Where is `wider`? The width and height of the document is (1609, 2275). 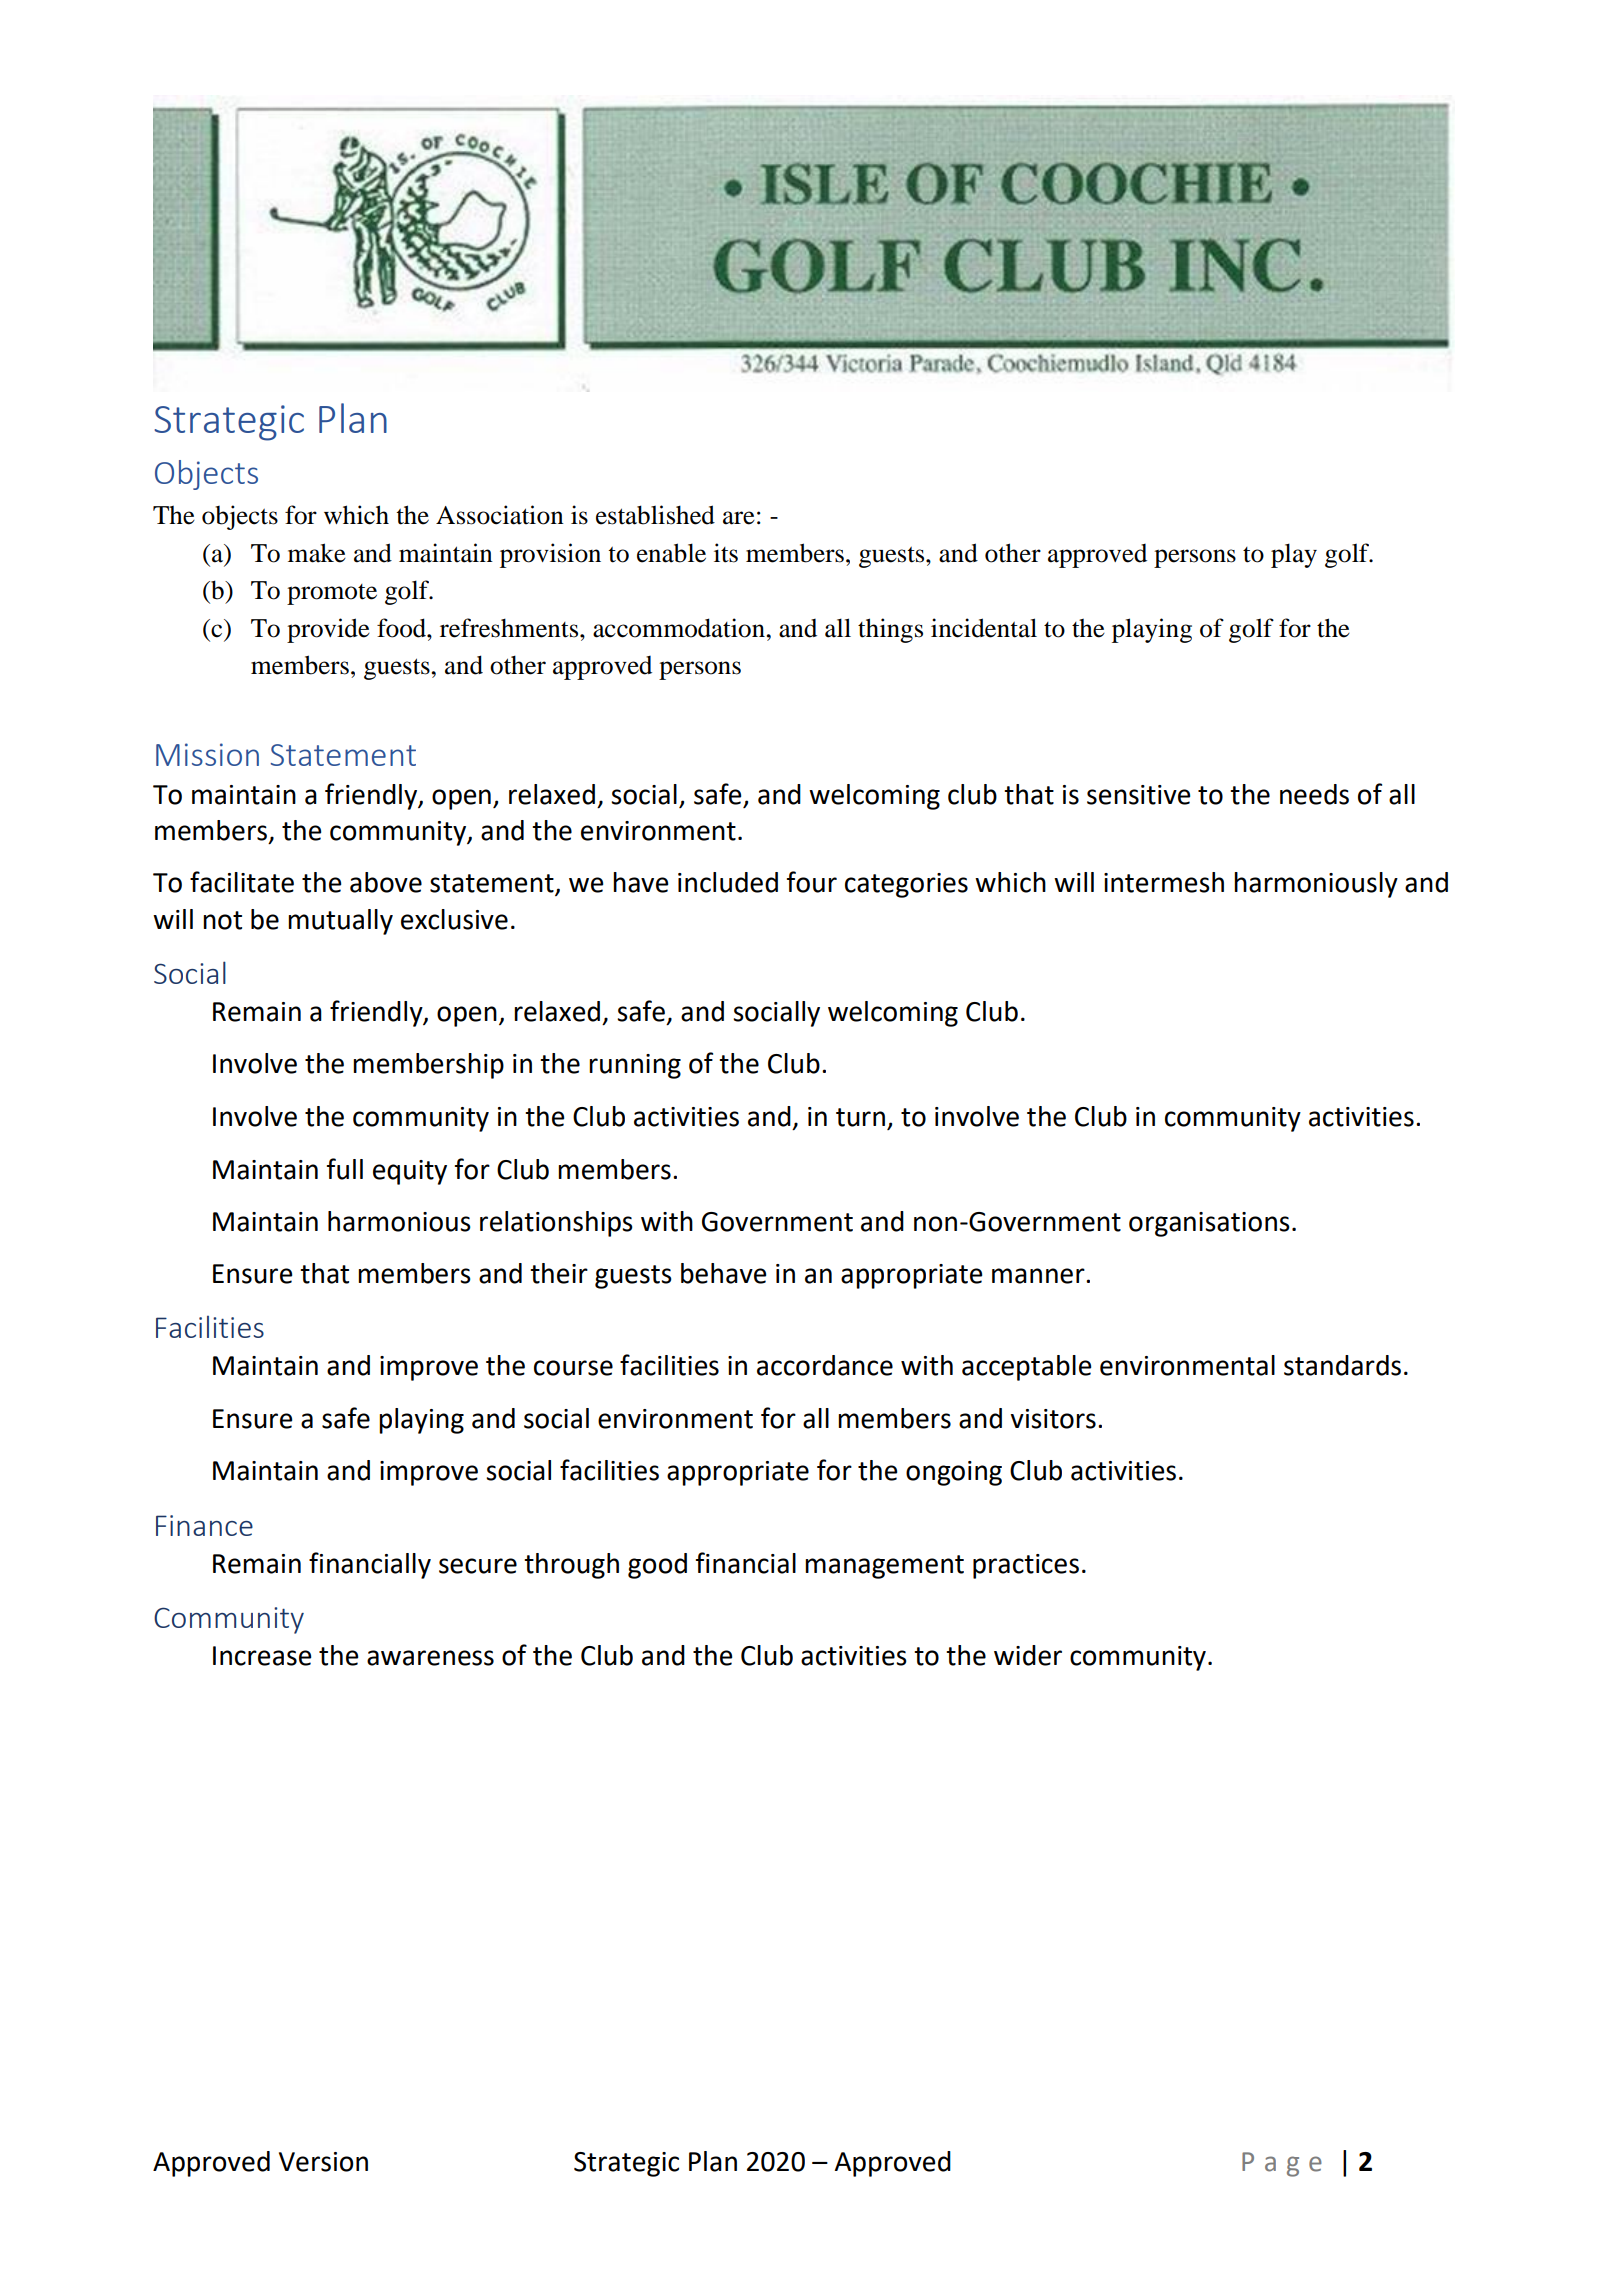
wider is located at coordinates (1028, 1655).
